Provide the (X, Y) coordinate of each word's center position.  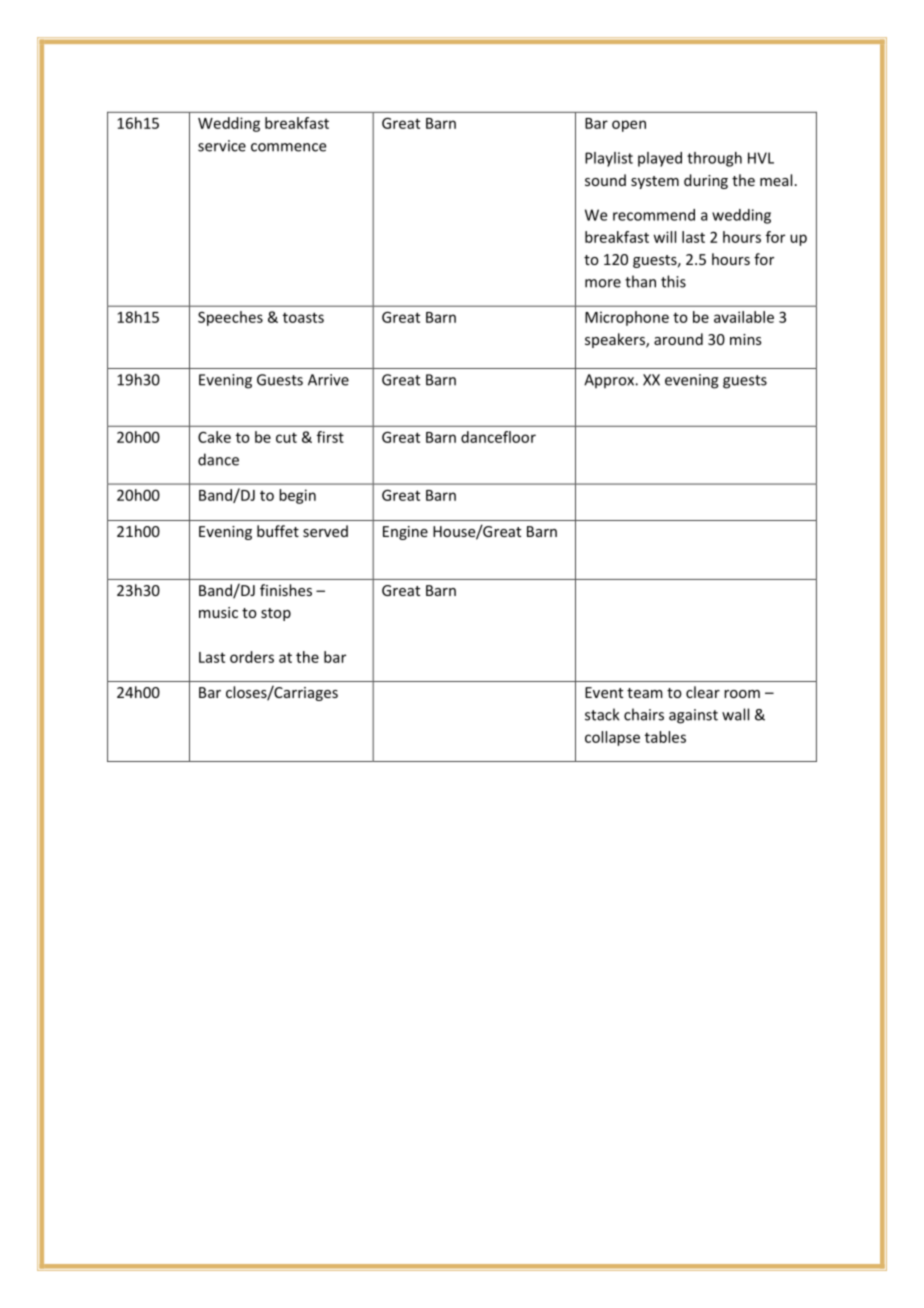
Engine (405, 533)
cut (286, 437)
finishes (286, 590)
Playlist (609, 159)
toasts (303, 317)
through (714, 159)
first (330, 437)
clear (703, 692)
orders (252, 657)
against (693, 716)
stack (602, 714)
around (678, 339)
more (603, 283)
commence (288, 147)
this (673, 281)
